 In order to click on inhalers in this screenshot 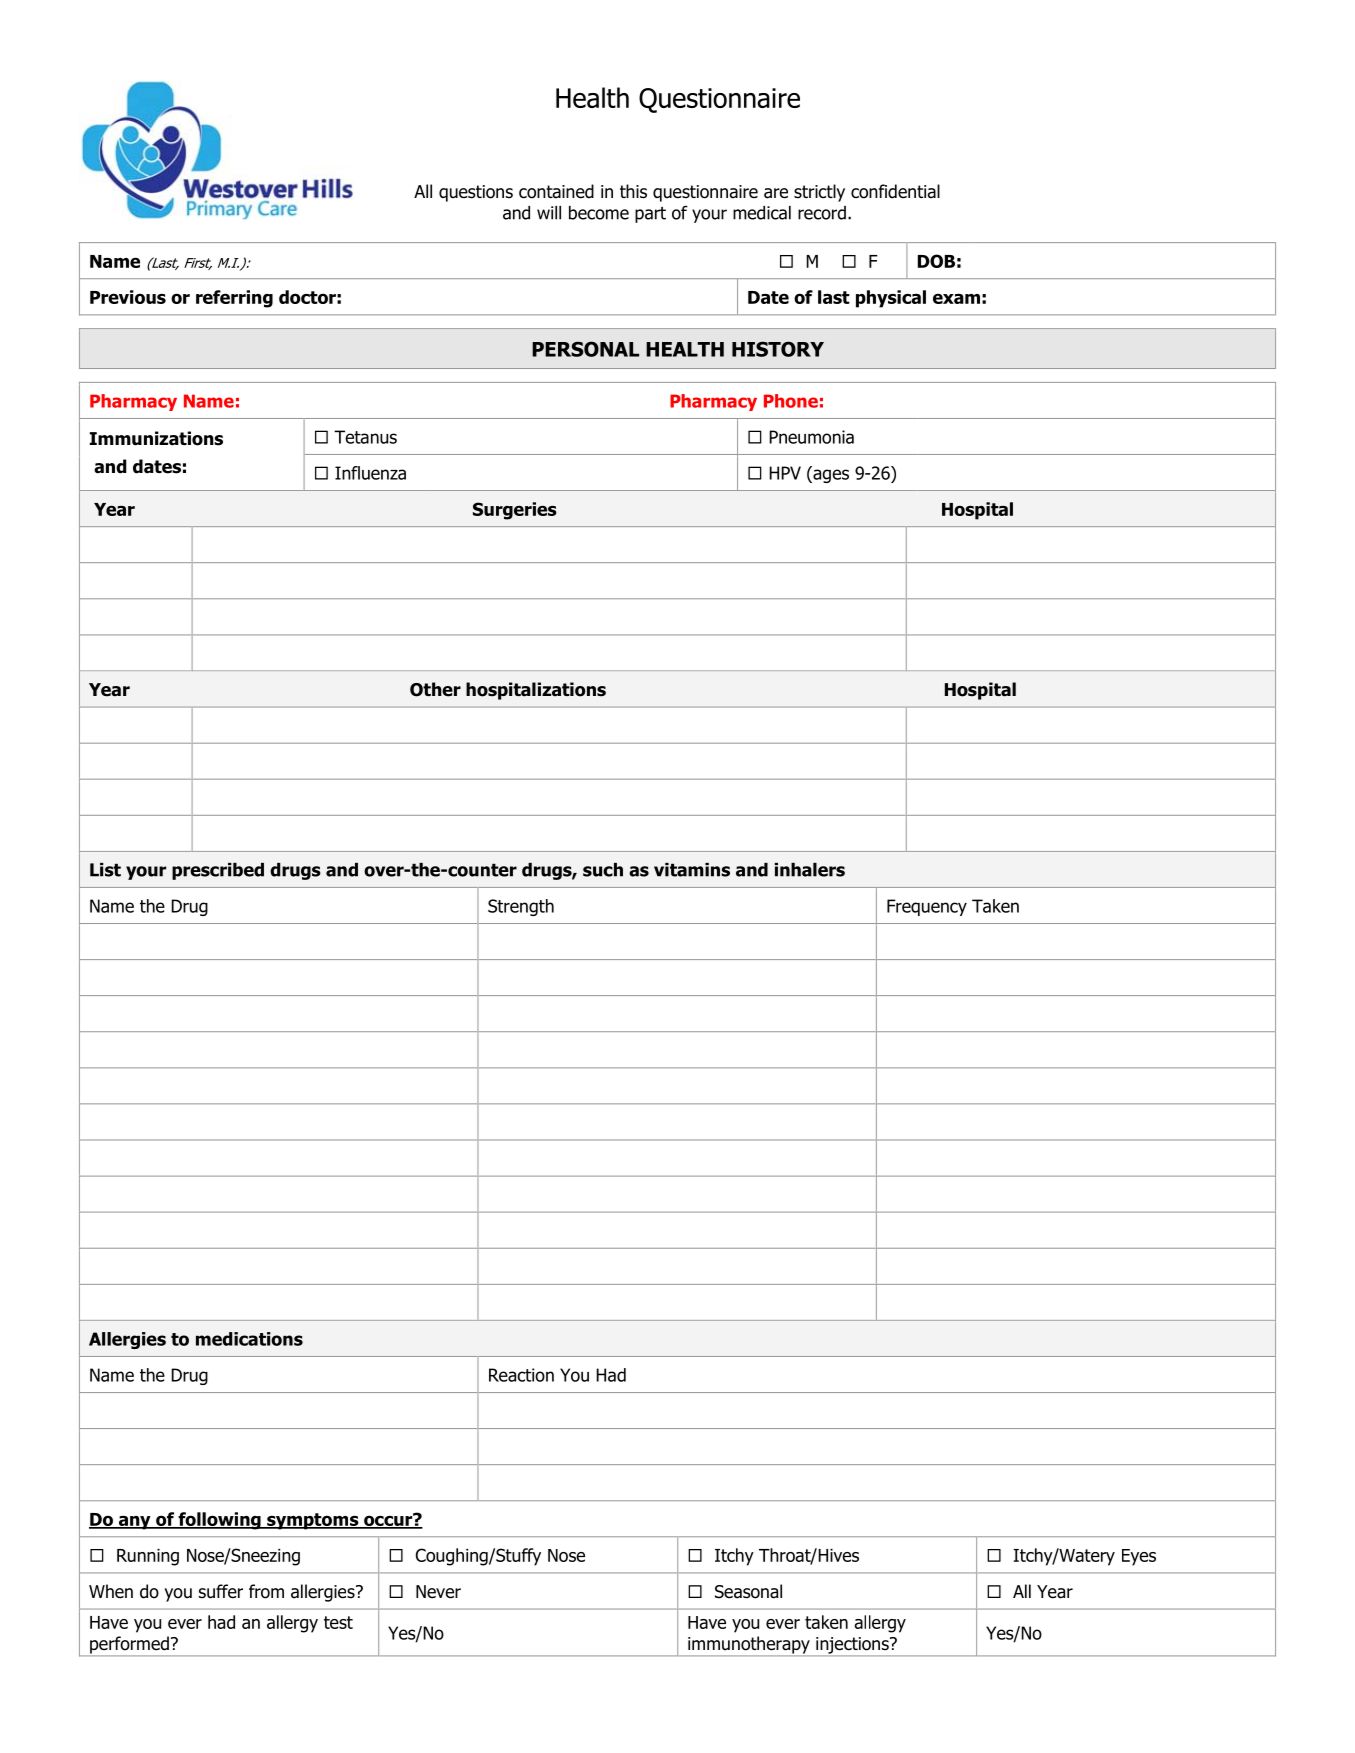, I will do `click(810, 870)`.
